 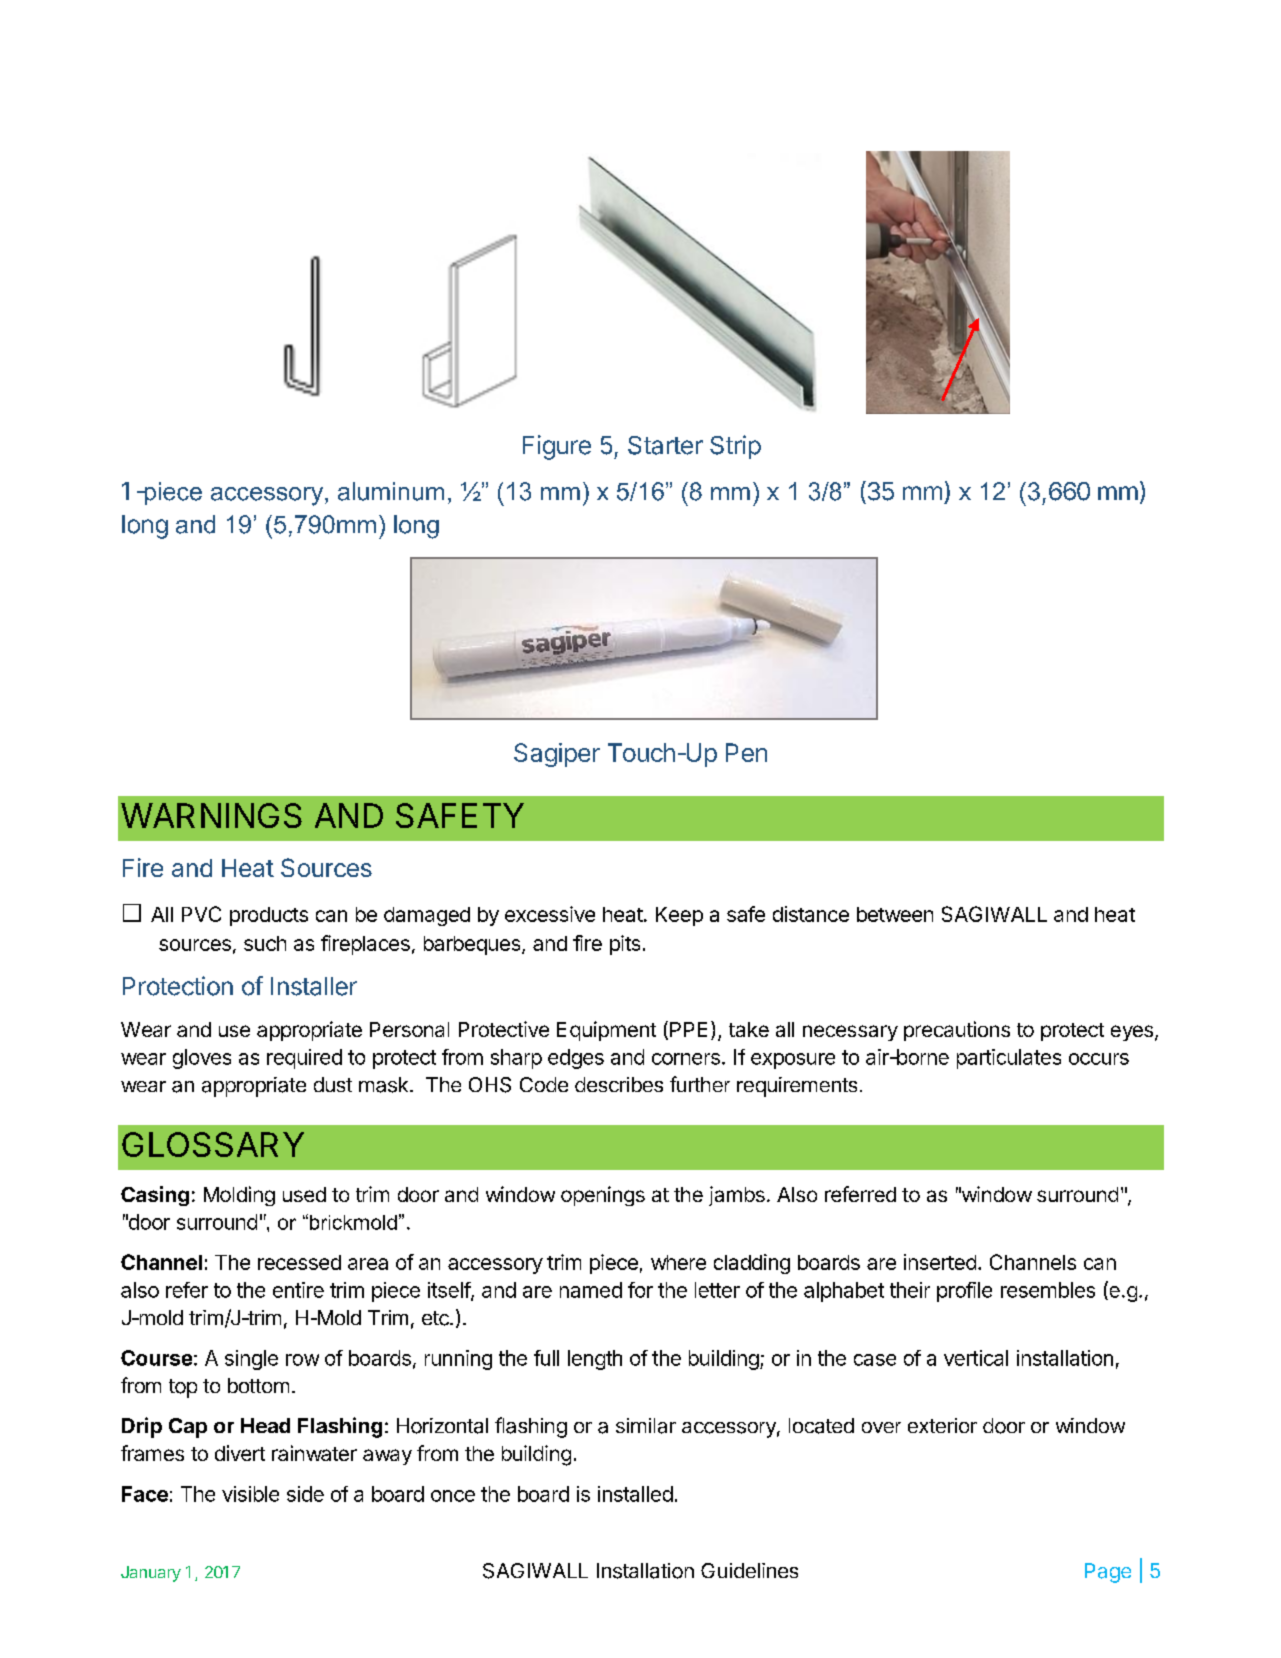 What do you see at coordinates (635, 1494) in the image?
I see `installed` at bounding box center [635, 1494].
